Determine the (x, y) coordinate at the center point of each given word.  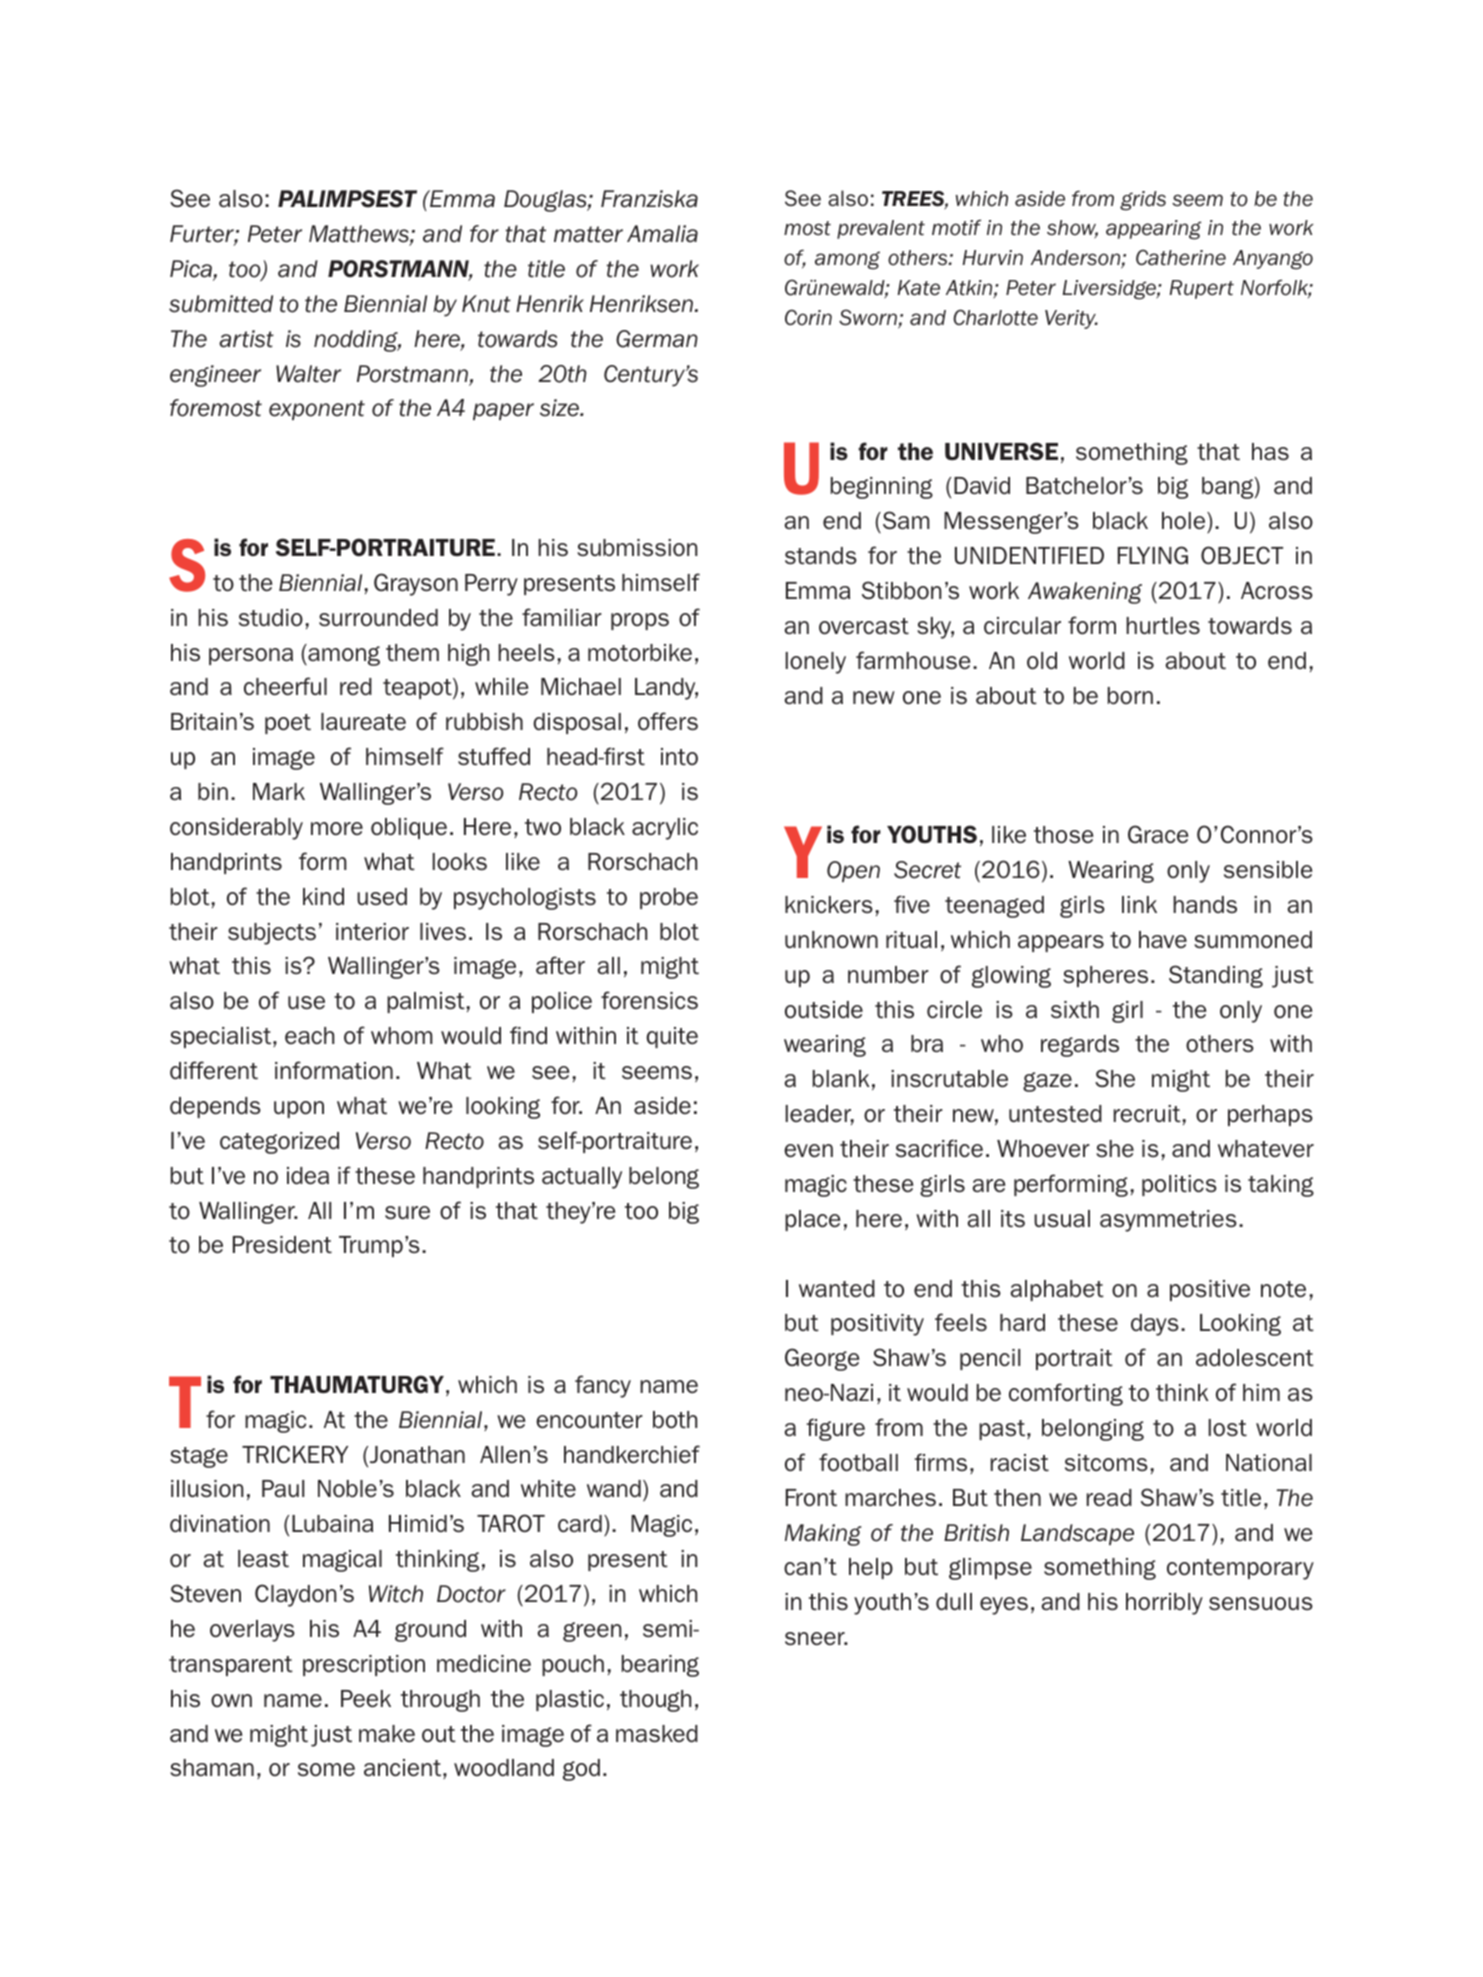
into (679, 756)
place (812, 1220)
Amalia (662, 234)
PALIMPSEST (347, 199)
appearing (1153, 230)
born (1130, 695)
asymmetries (1168, 1221)
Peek (366, 1699)
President (282, 1245)
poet (288, 724)
